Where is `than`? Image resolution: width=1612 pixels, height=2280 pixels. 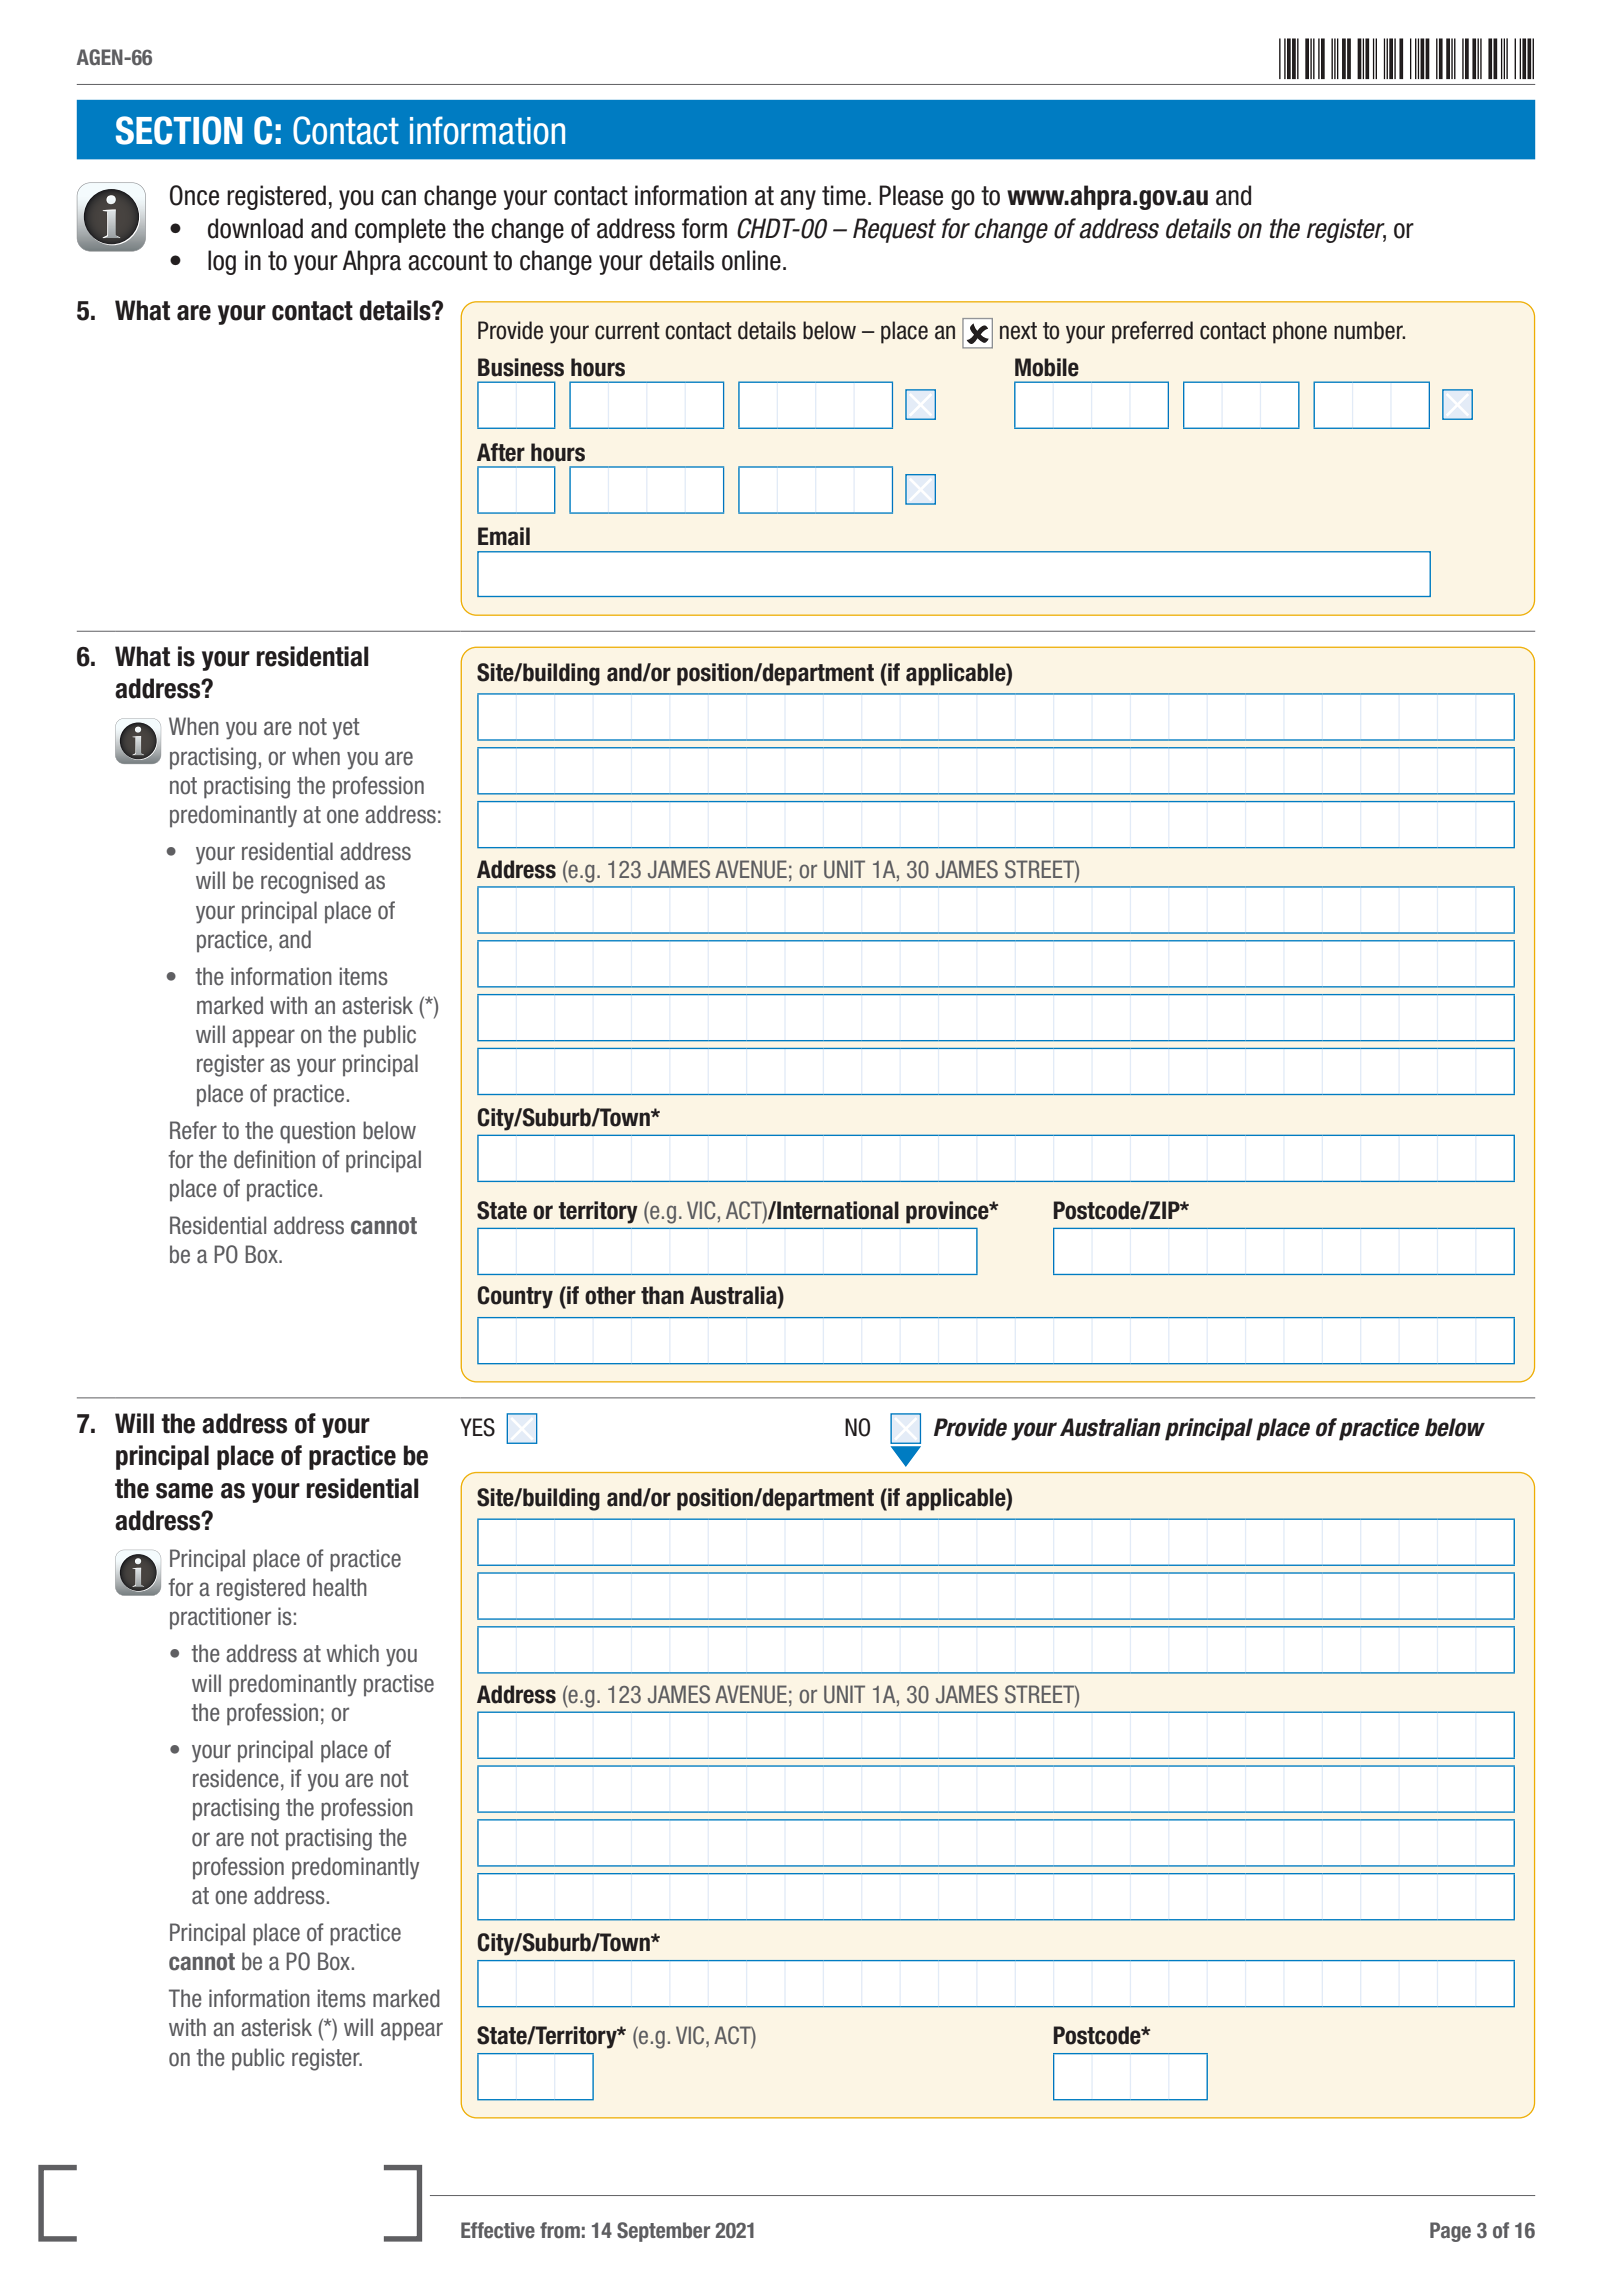 than is located at coordinates (662, 1295).
